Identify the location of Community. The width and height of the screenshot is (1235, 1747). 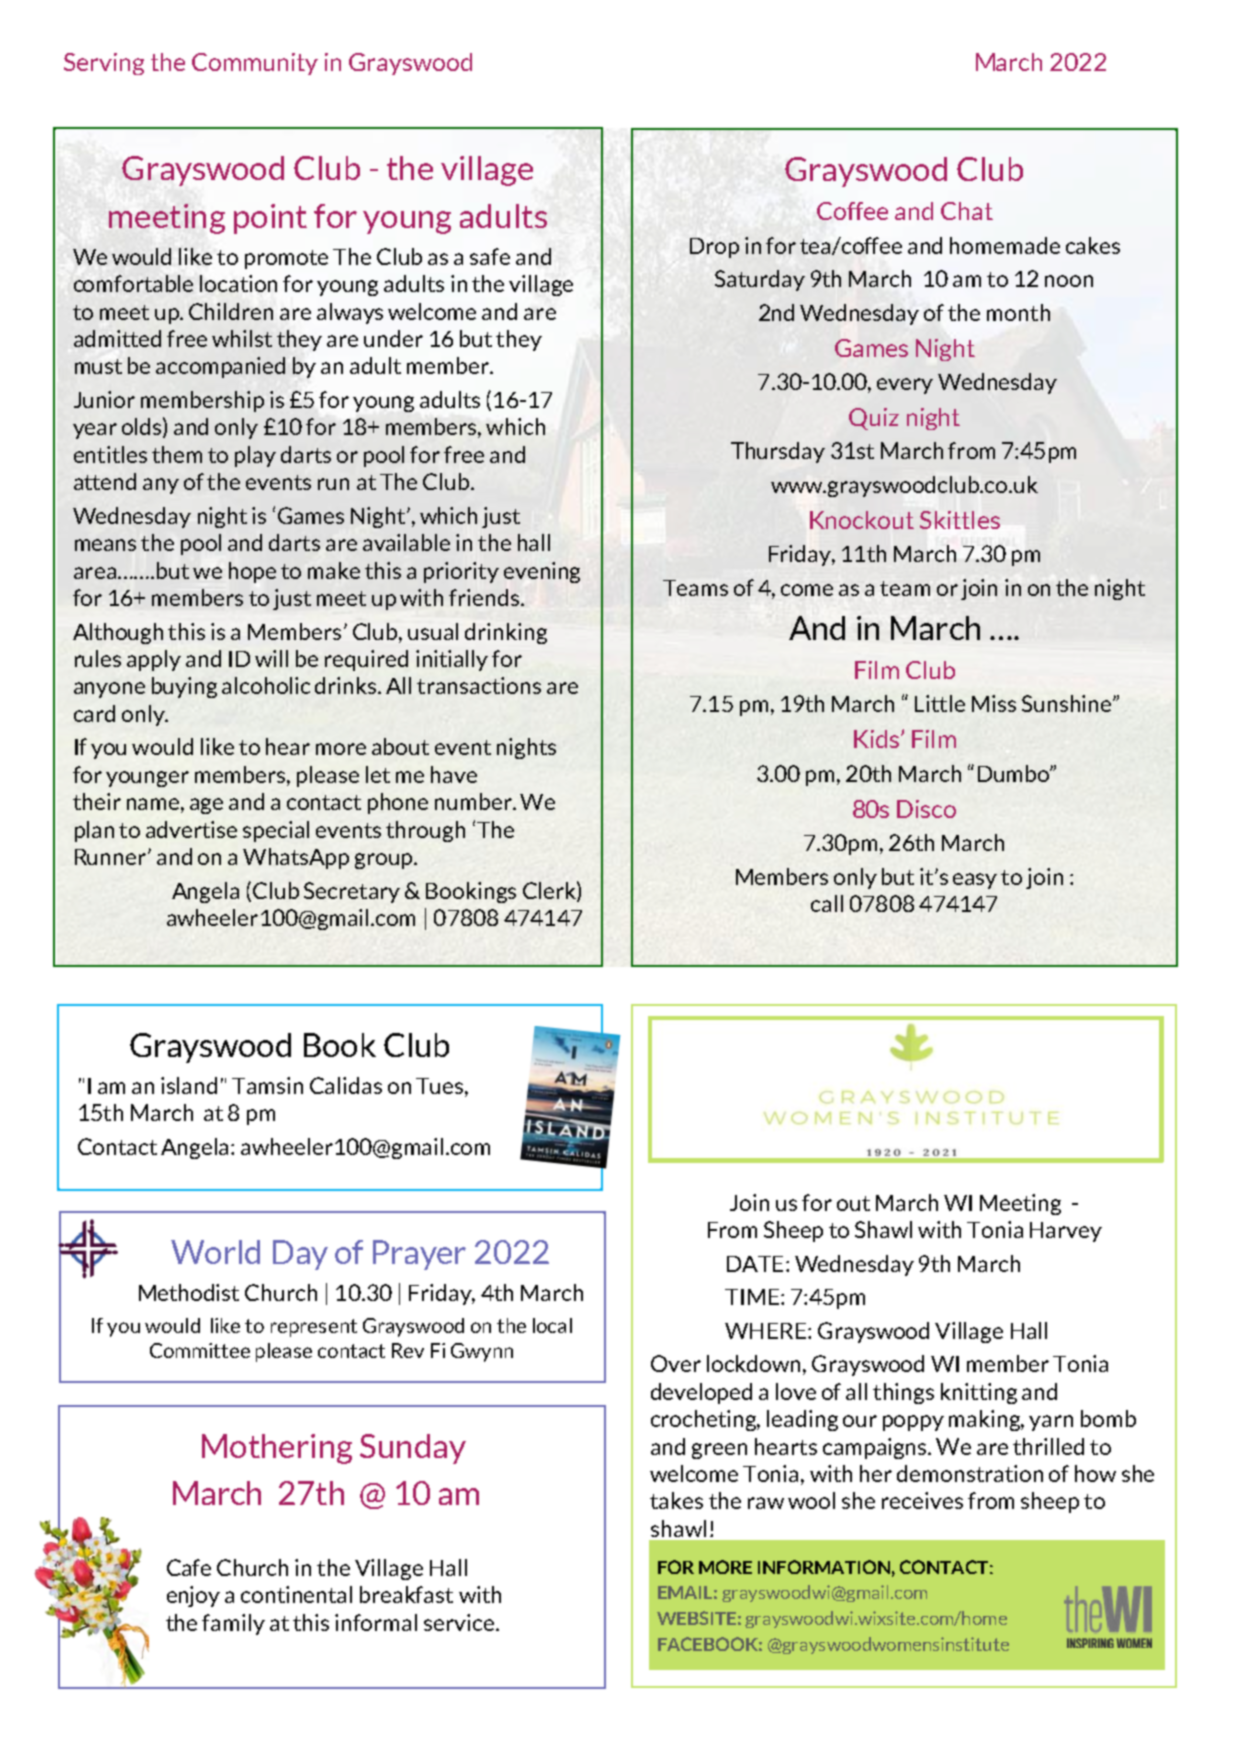
(255, 64).
